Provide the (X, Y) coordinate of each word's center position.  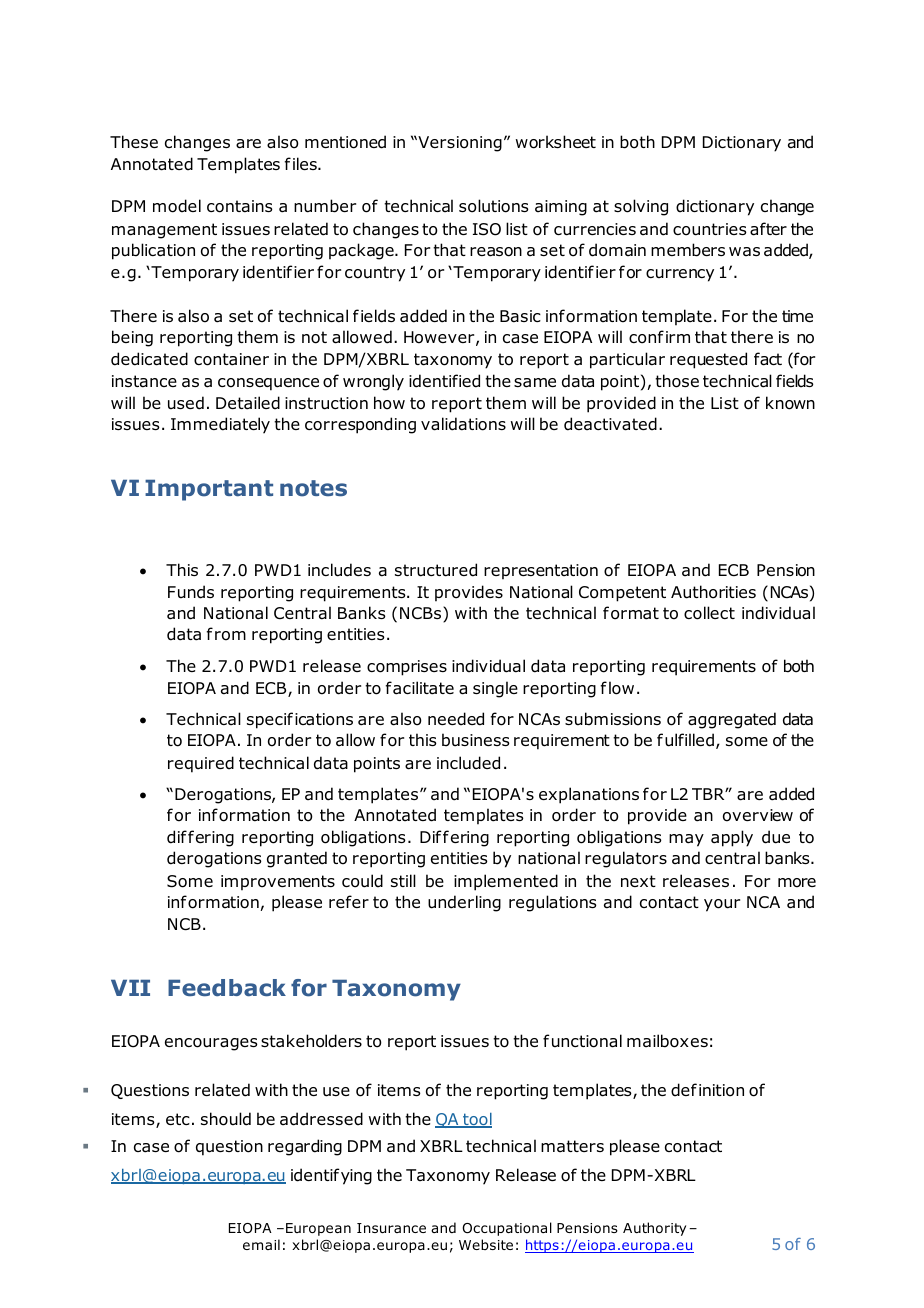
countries (710, 229)
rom (230, 636)
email (261, 1244)
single (495, 689)
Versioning (459, 144)
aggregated (732, 720)
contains (240, 206)
